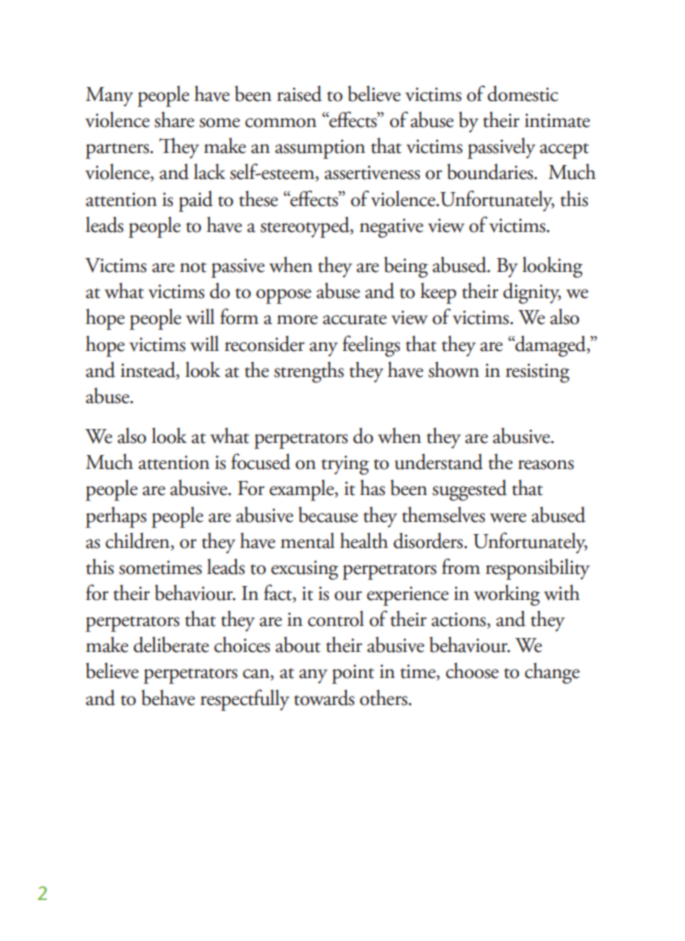 The image size is (685, 941). Describe the element at coordinates (265, 344) in the screenshot. I see `reconsider` at that location.
